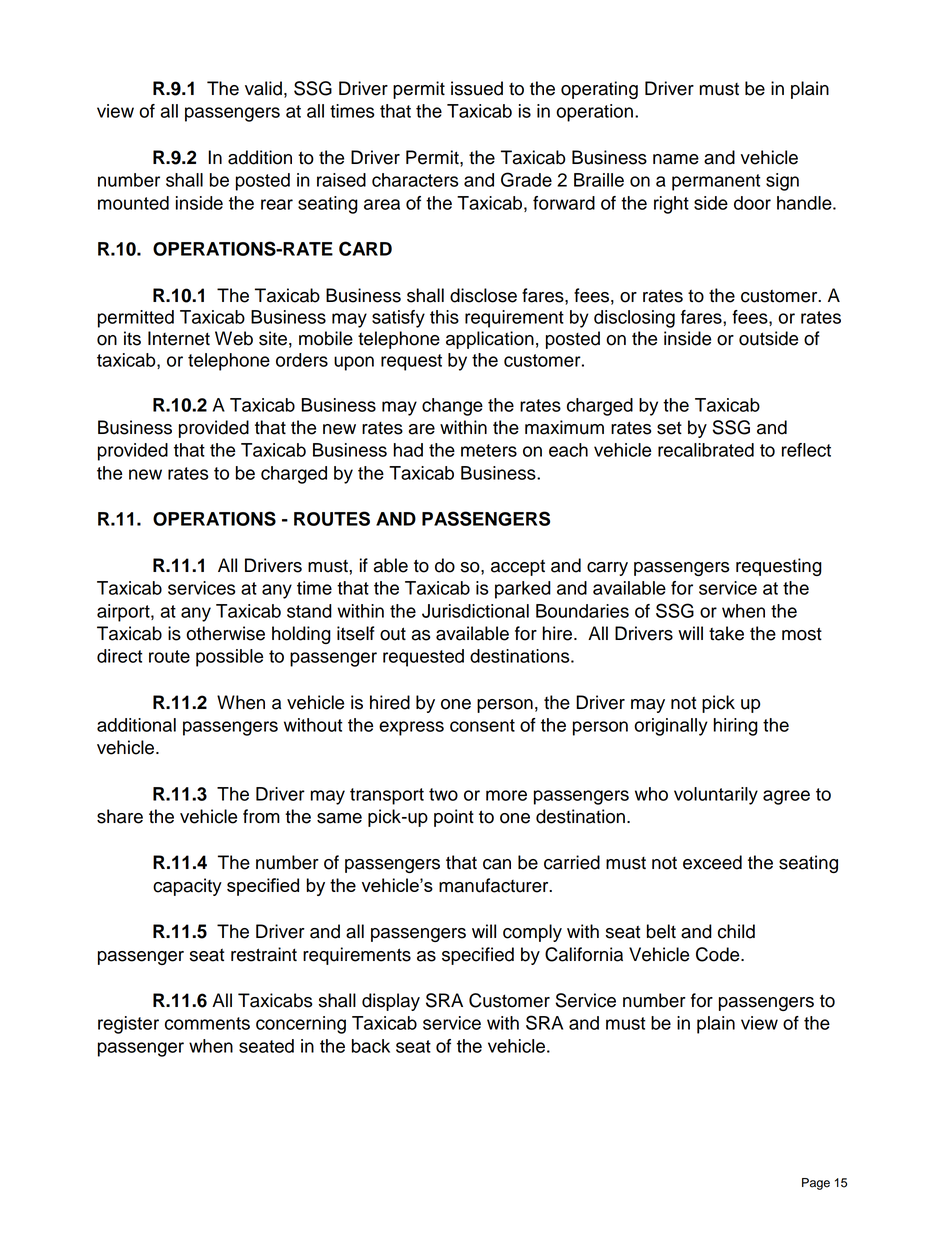 Image resolution: width=952 pixels, height=1233 pixels. I want to click on valid, so click(263, 88).
